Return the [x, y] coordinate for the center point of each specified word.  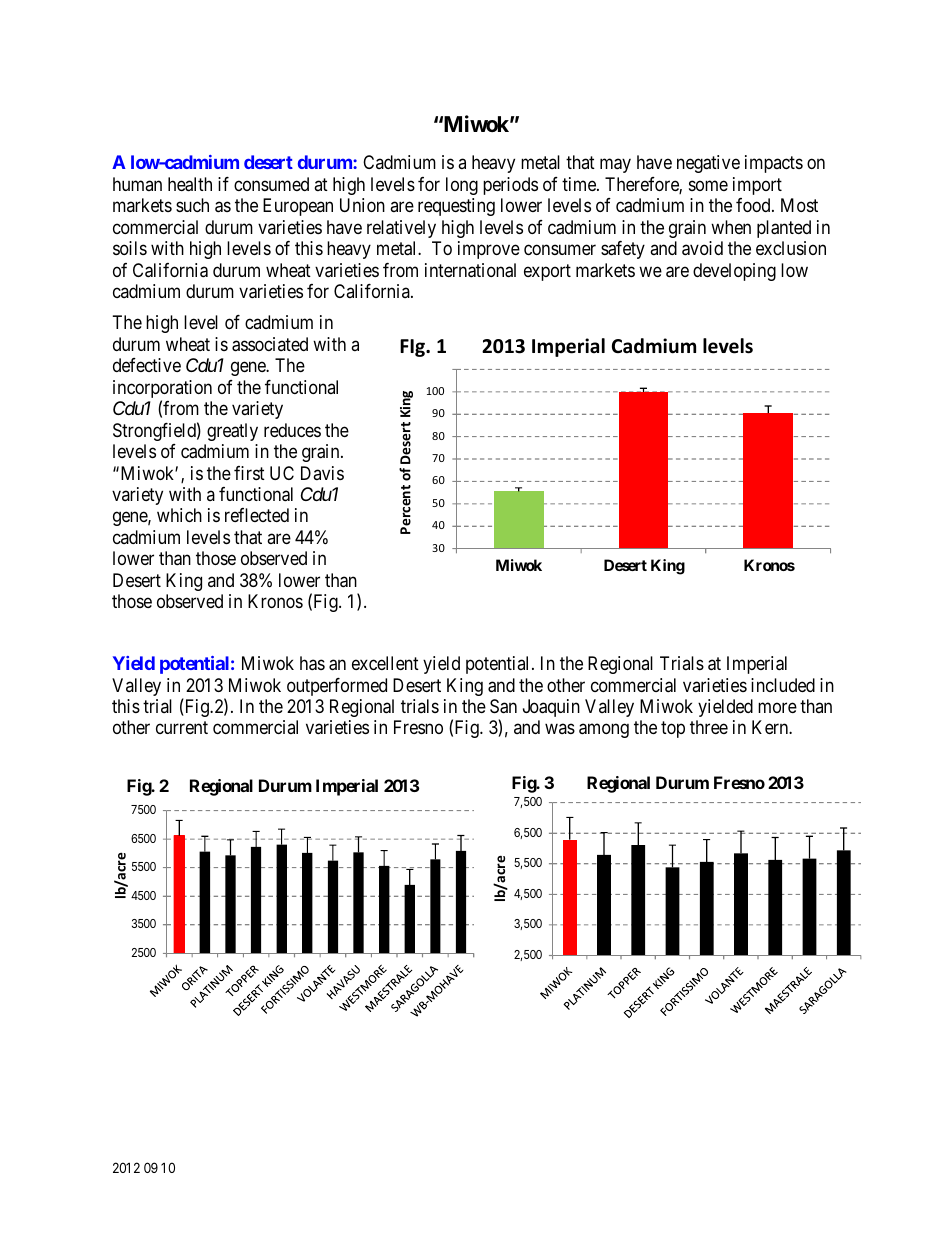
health [190, 184]
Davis [322, 473]
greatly [232, 432]
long [462, 186]
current [182, 728]
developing [734, 272]
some [708, 185]
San [503, 706]
